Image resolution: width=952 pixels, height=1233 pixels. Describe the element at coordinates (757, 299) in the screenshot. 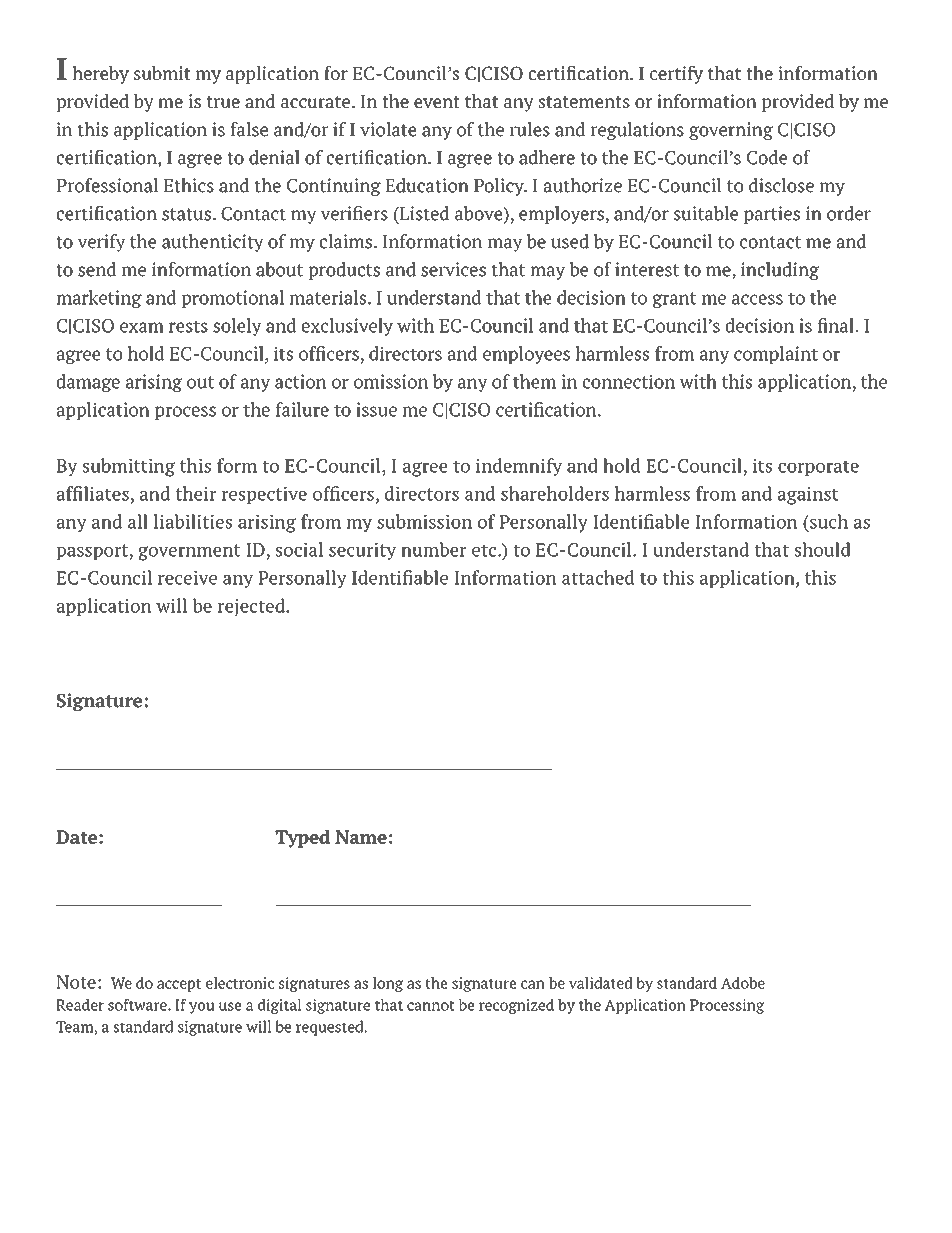

I see `access` at that location.
